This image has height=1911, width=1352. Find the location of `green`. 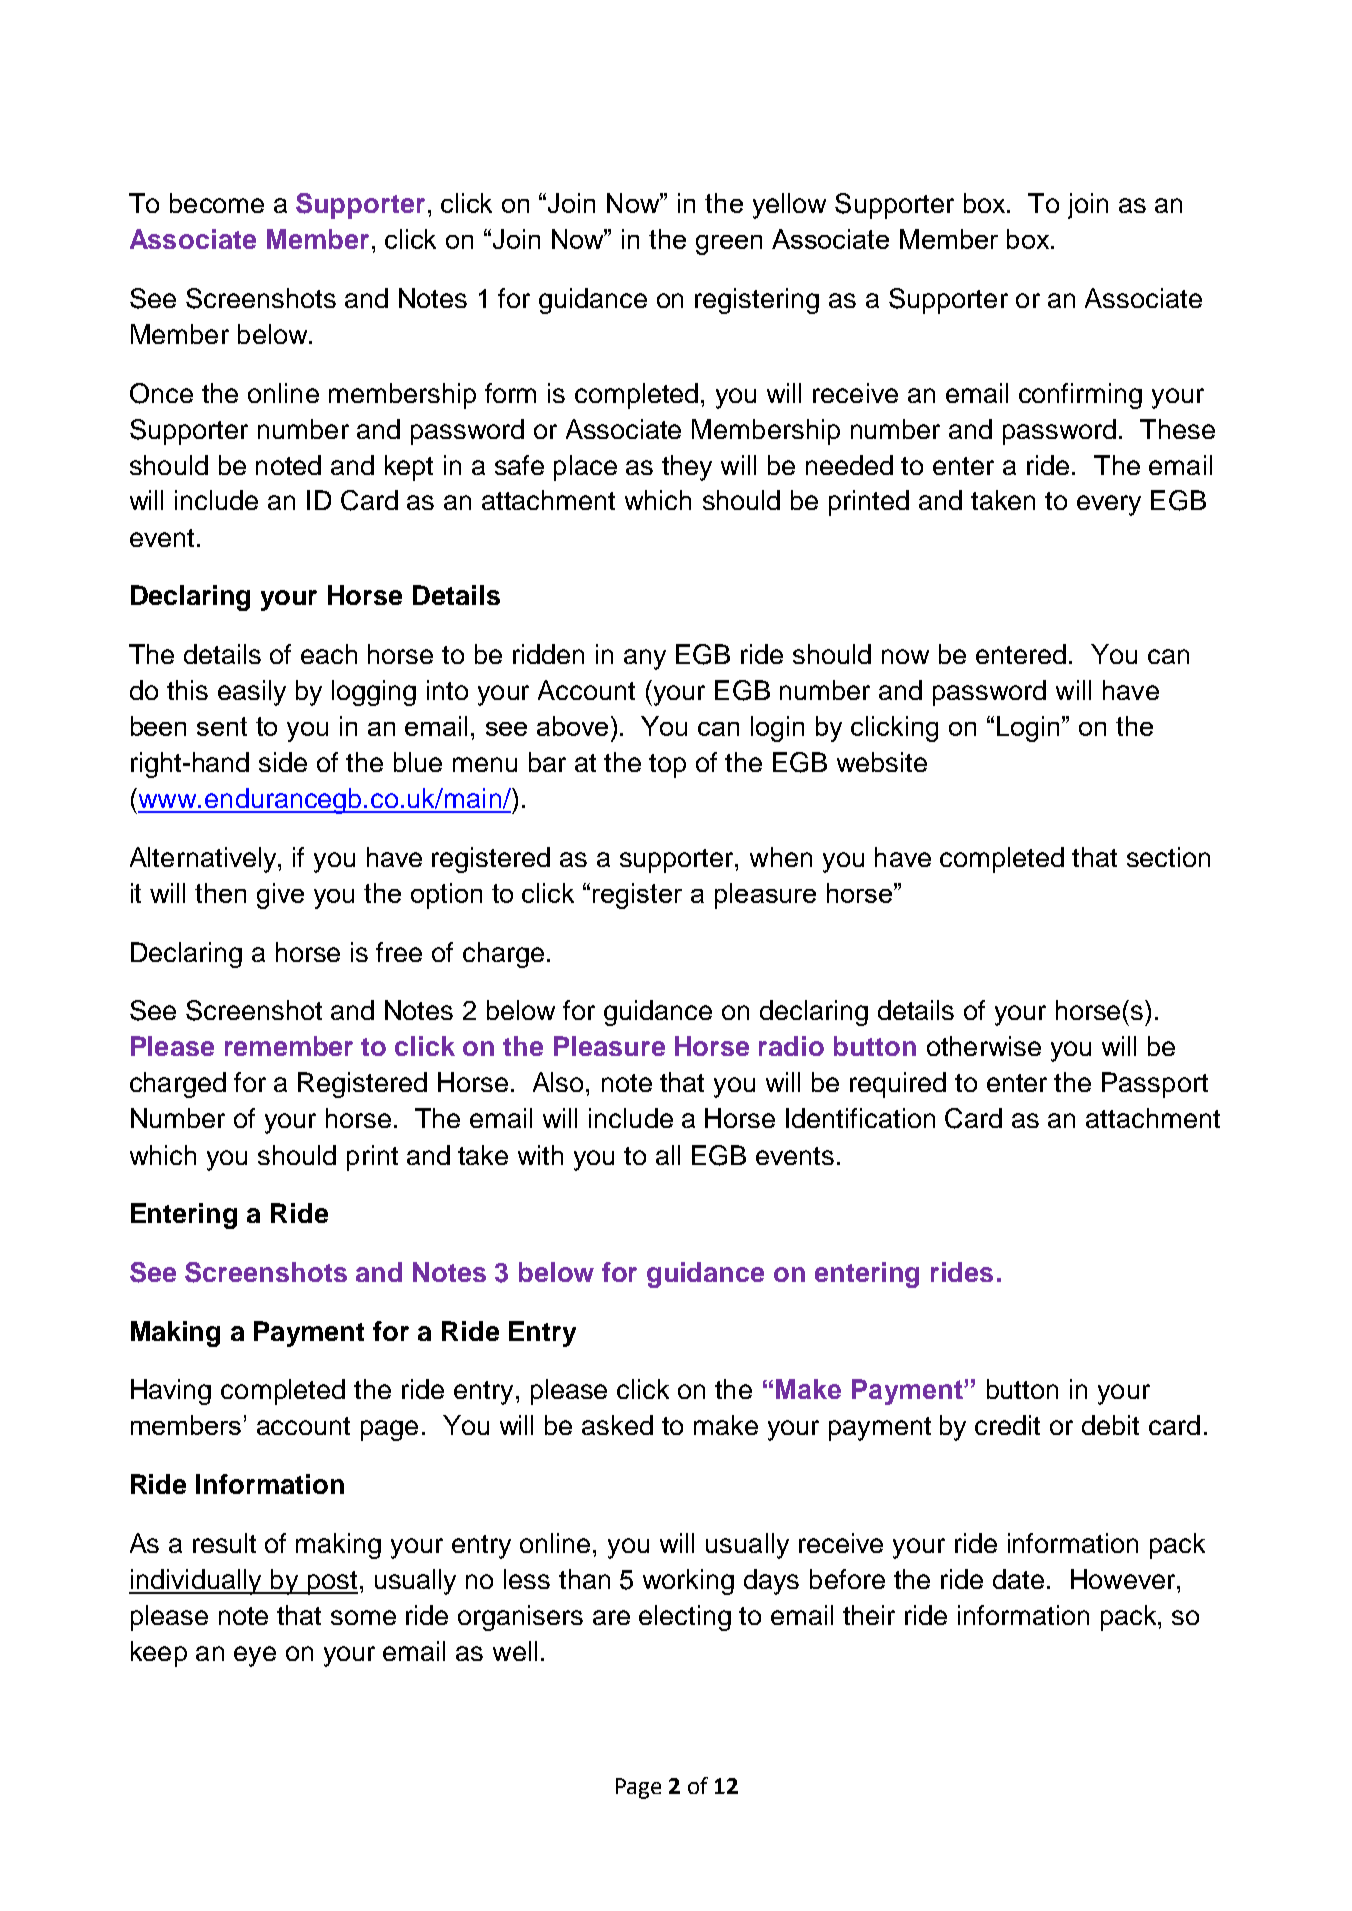

green is located at coordinates (729, 245).
